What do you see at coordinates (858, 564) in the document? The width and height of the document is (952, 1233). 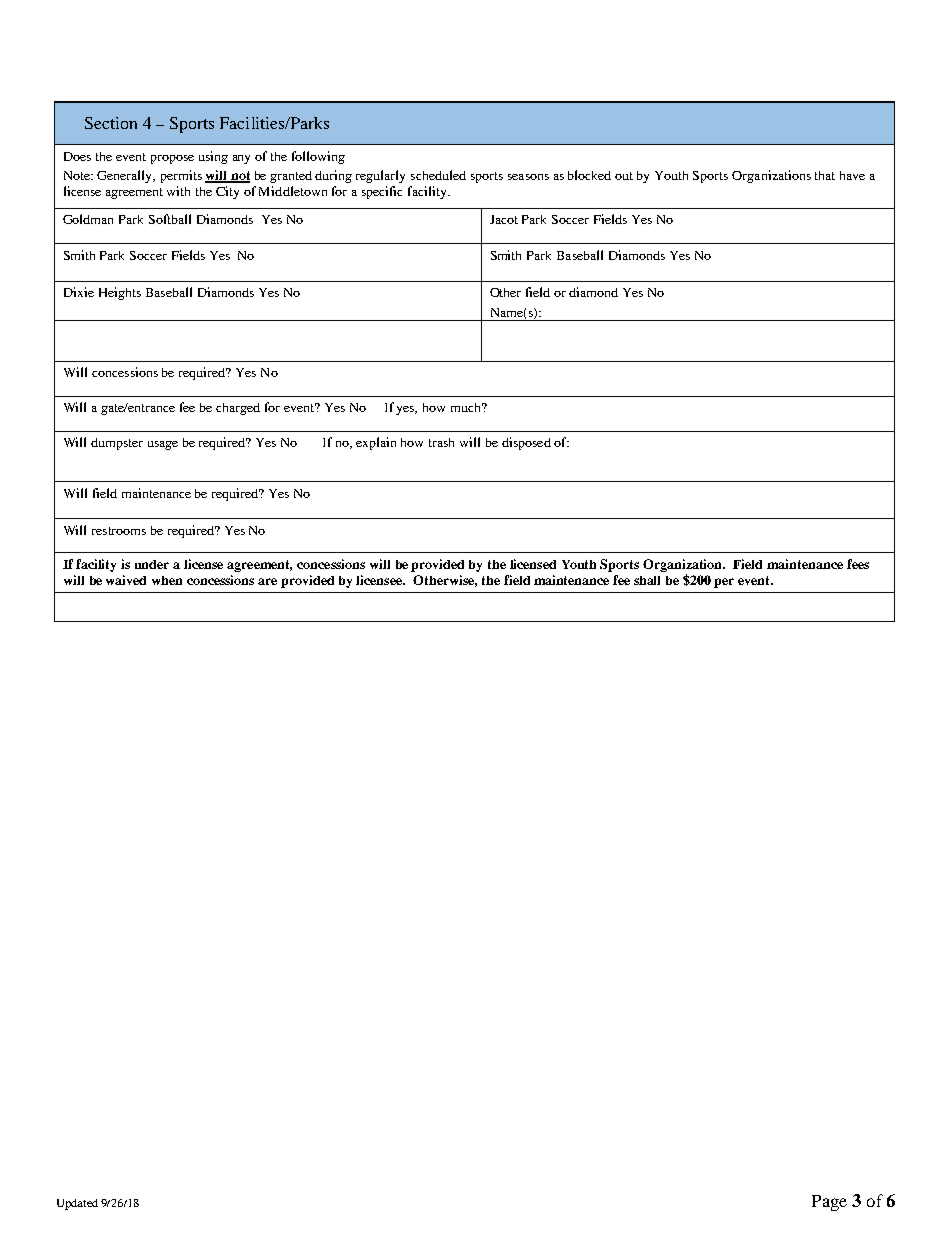 I see `fees` at bounding box center [858, 564].
